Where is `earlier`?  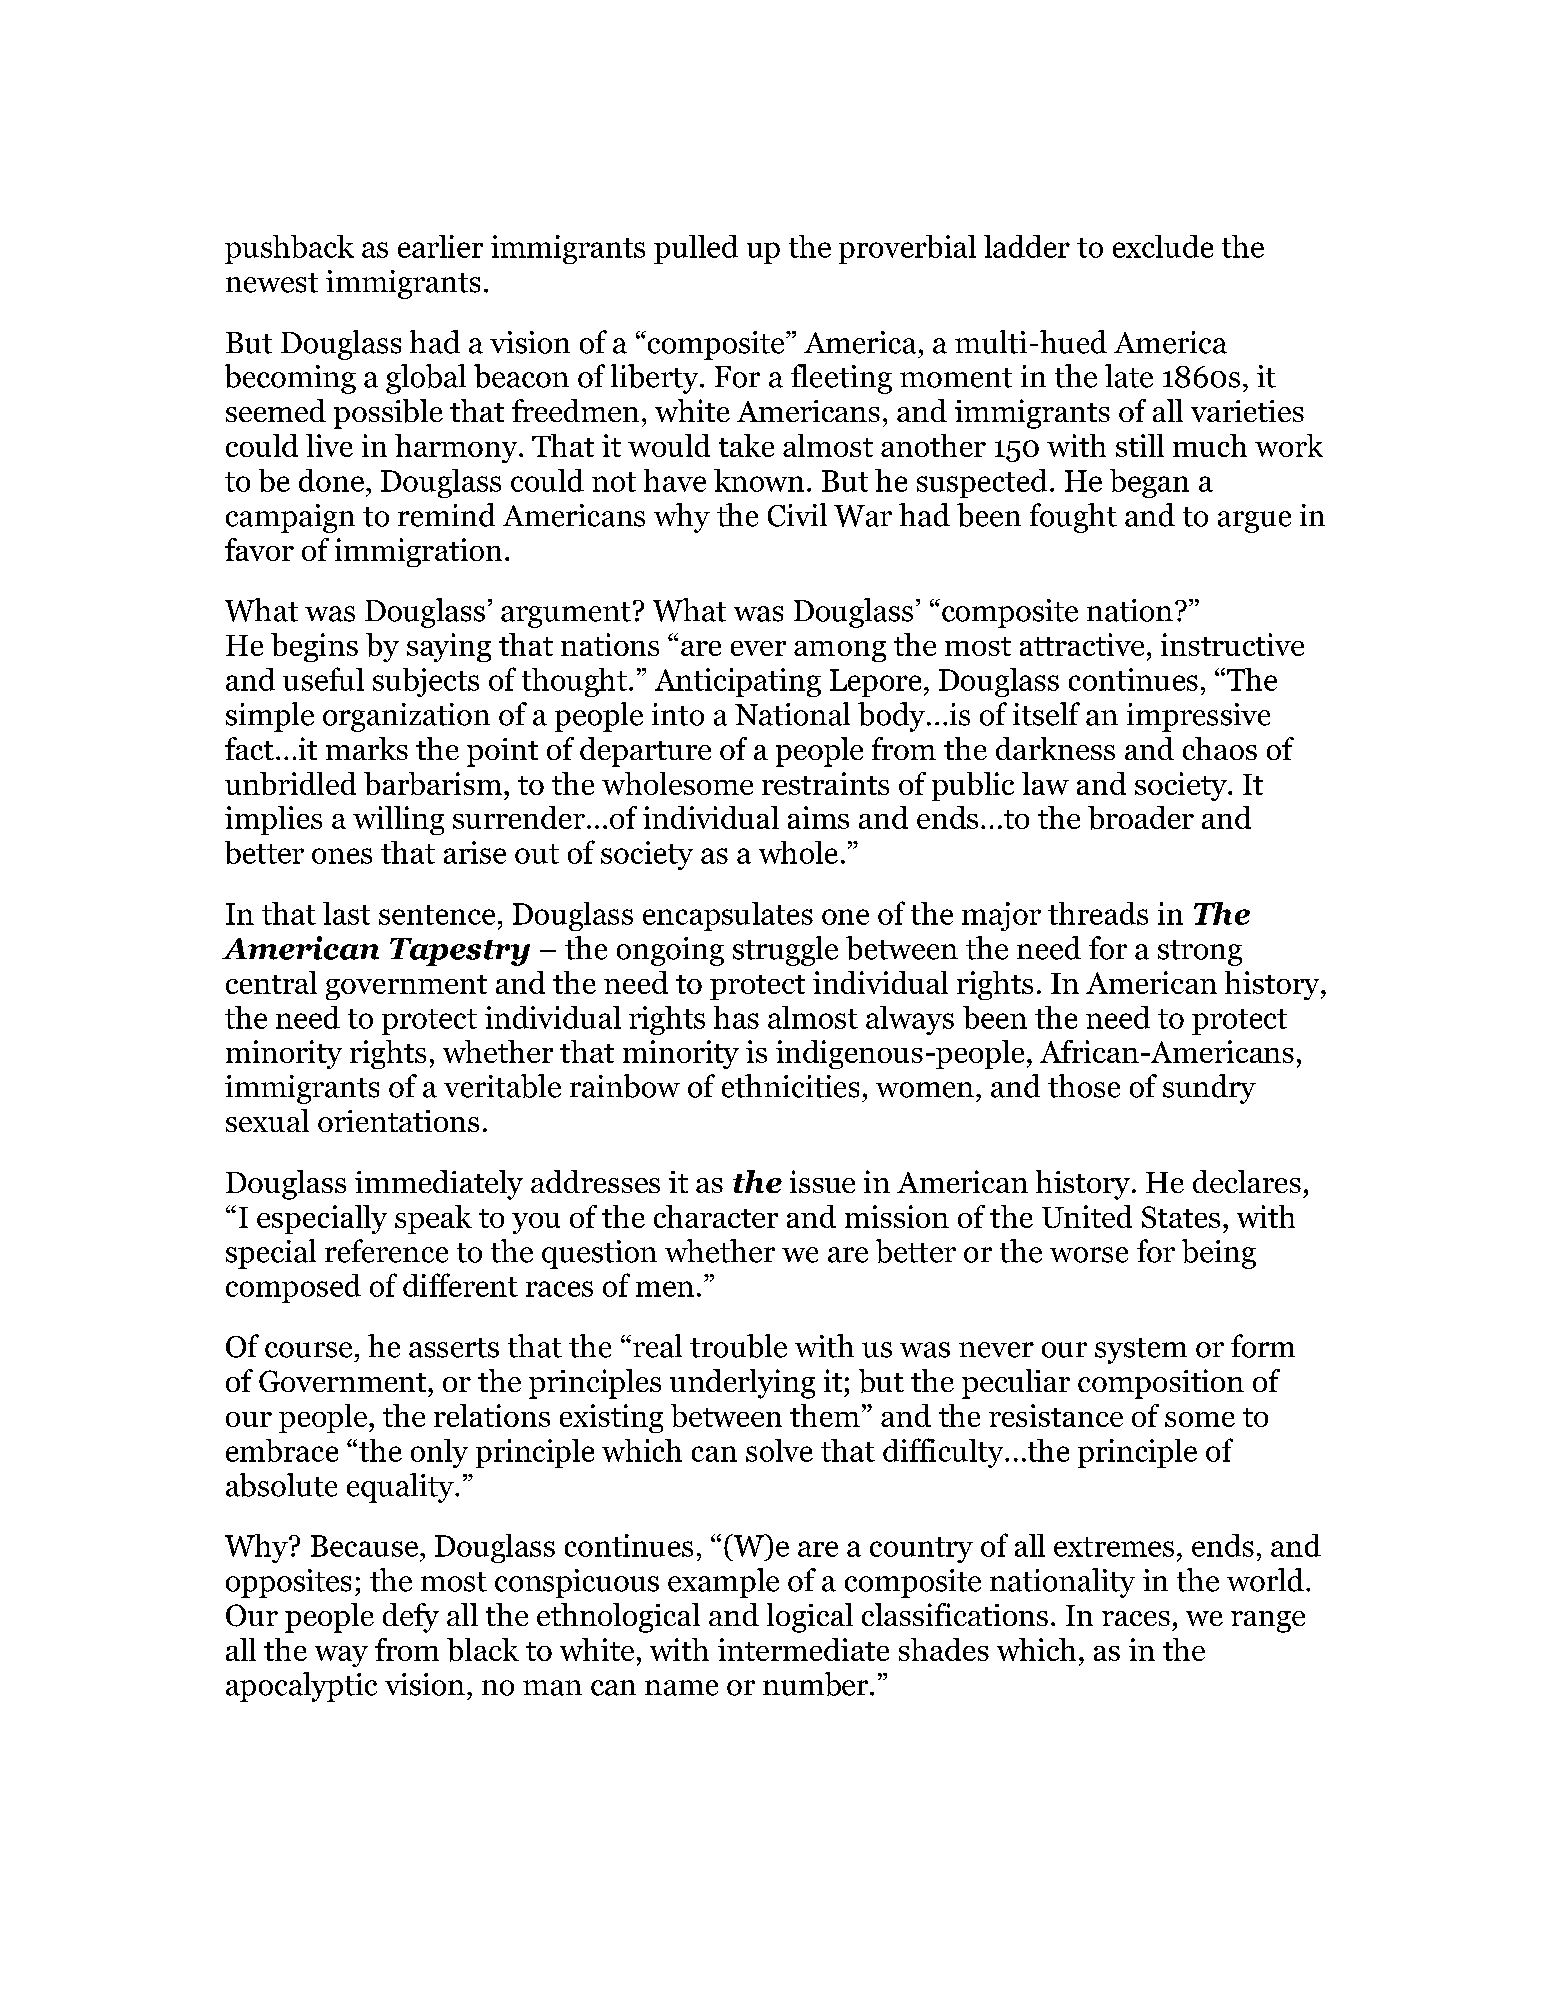
earlier is located at coordinates (440, 246).
